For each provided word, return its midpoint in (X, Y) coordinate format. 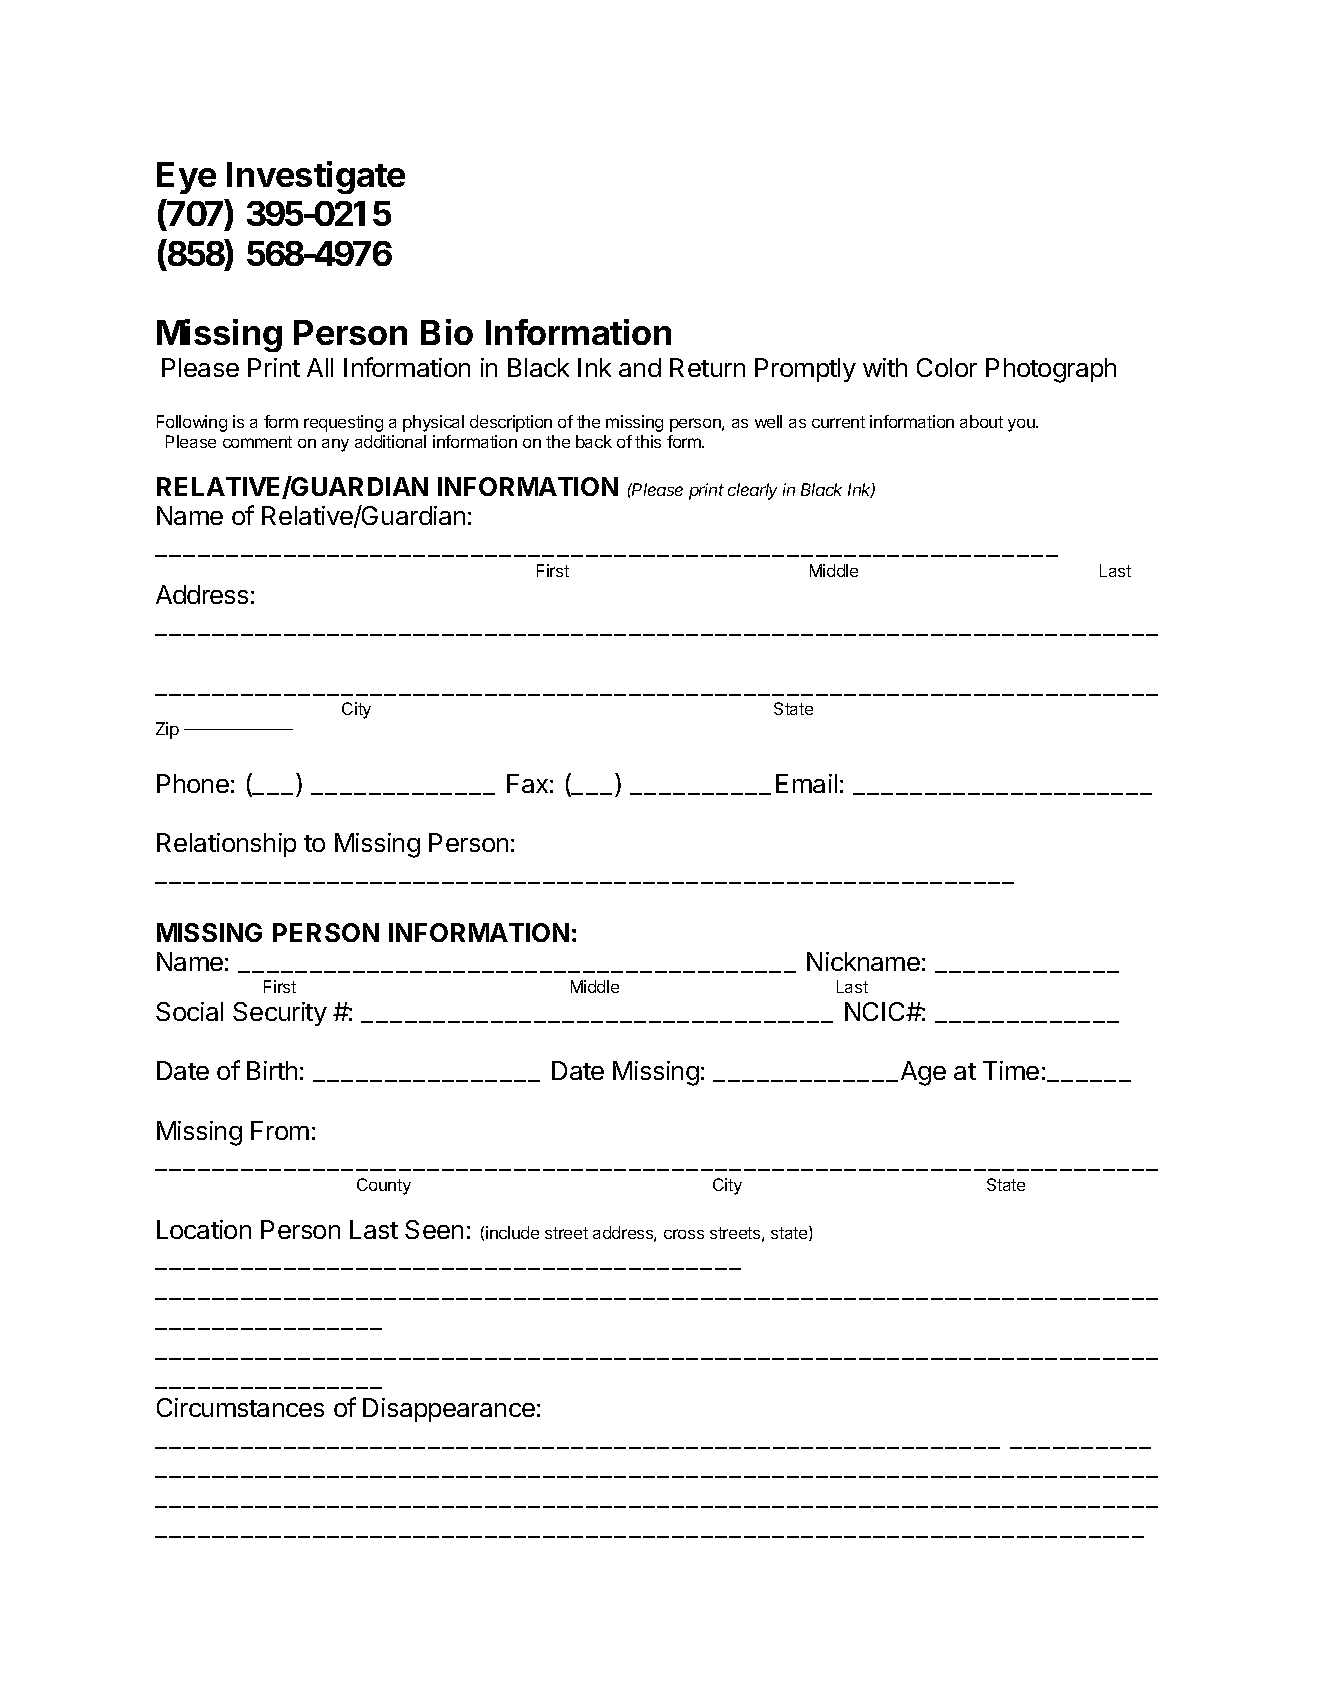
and (640, 367)
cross (684, 1234)
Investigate (316, 177)
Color (947, 367)
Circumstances (240, 1407)
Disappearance (449, 1410)
